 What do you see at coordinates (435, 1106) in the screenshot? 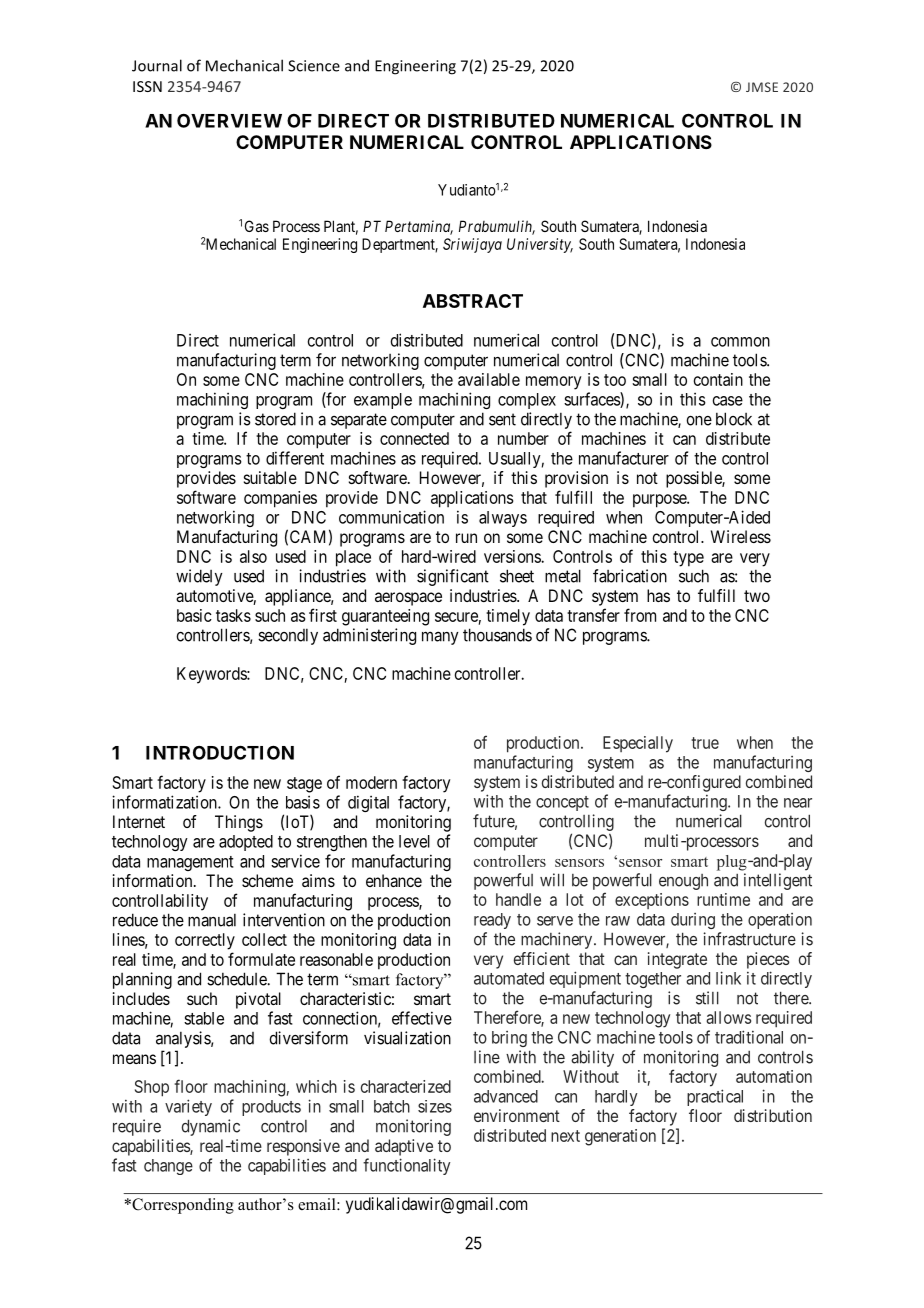
I see `sizes` at bounding box center [435, 1106].
